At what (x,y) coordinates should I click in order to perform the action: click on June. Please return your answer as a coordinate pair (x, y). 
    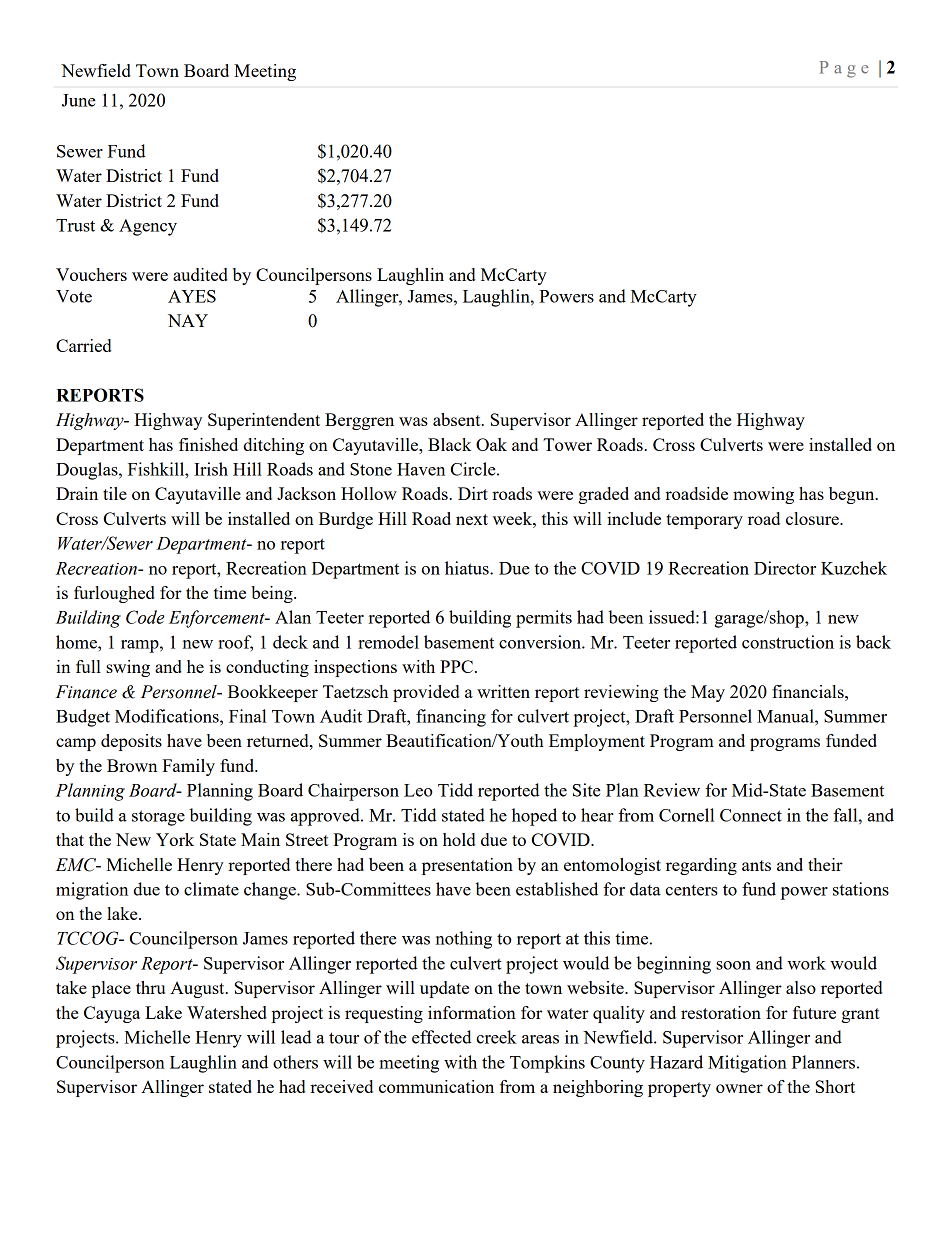
    Looking at the image, I should click on (79, 100).
